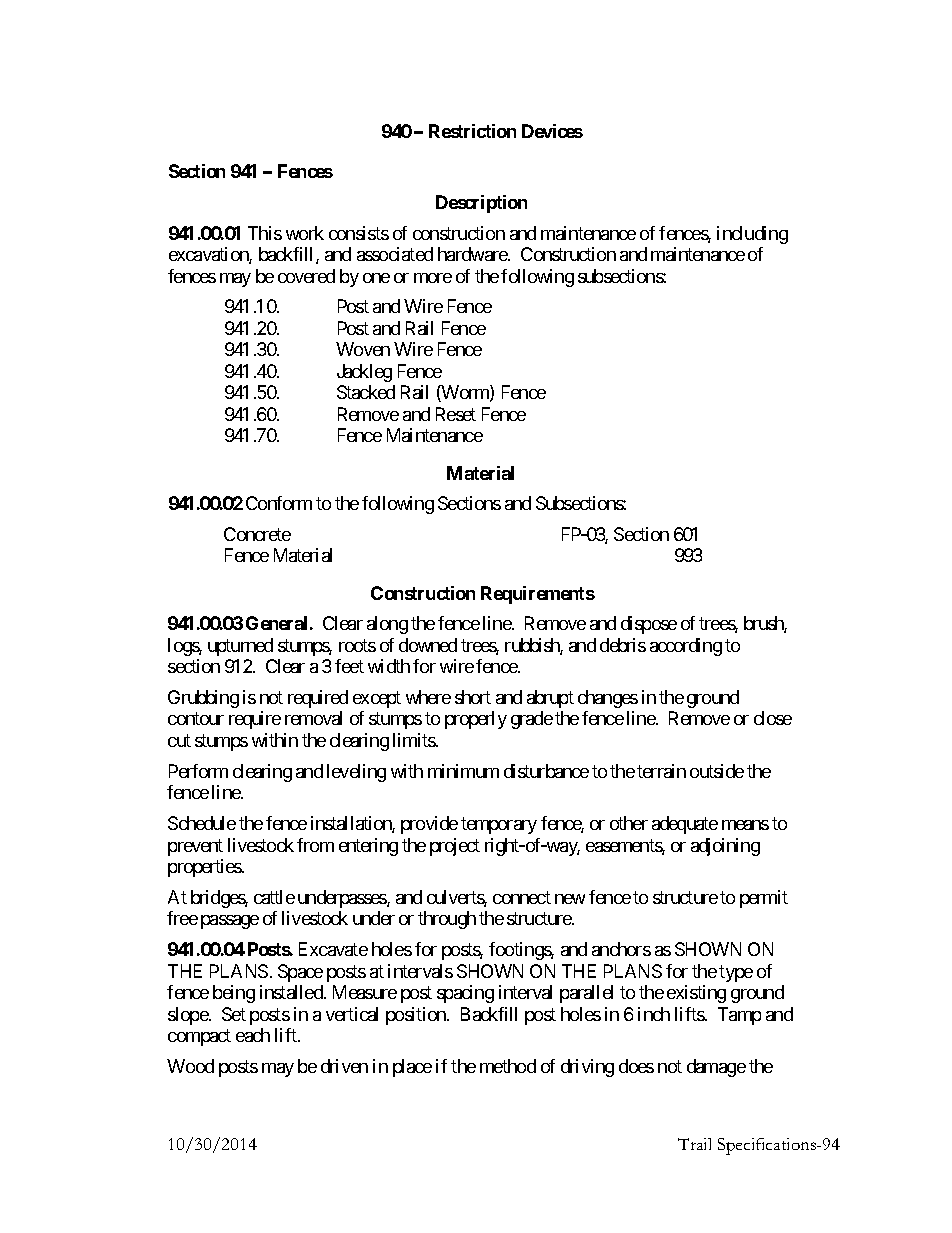 This screenshot has height=1233, width=952. Describe the element at coordinates (752, 235) in the screenshot. I see `including` at that location.
